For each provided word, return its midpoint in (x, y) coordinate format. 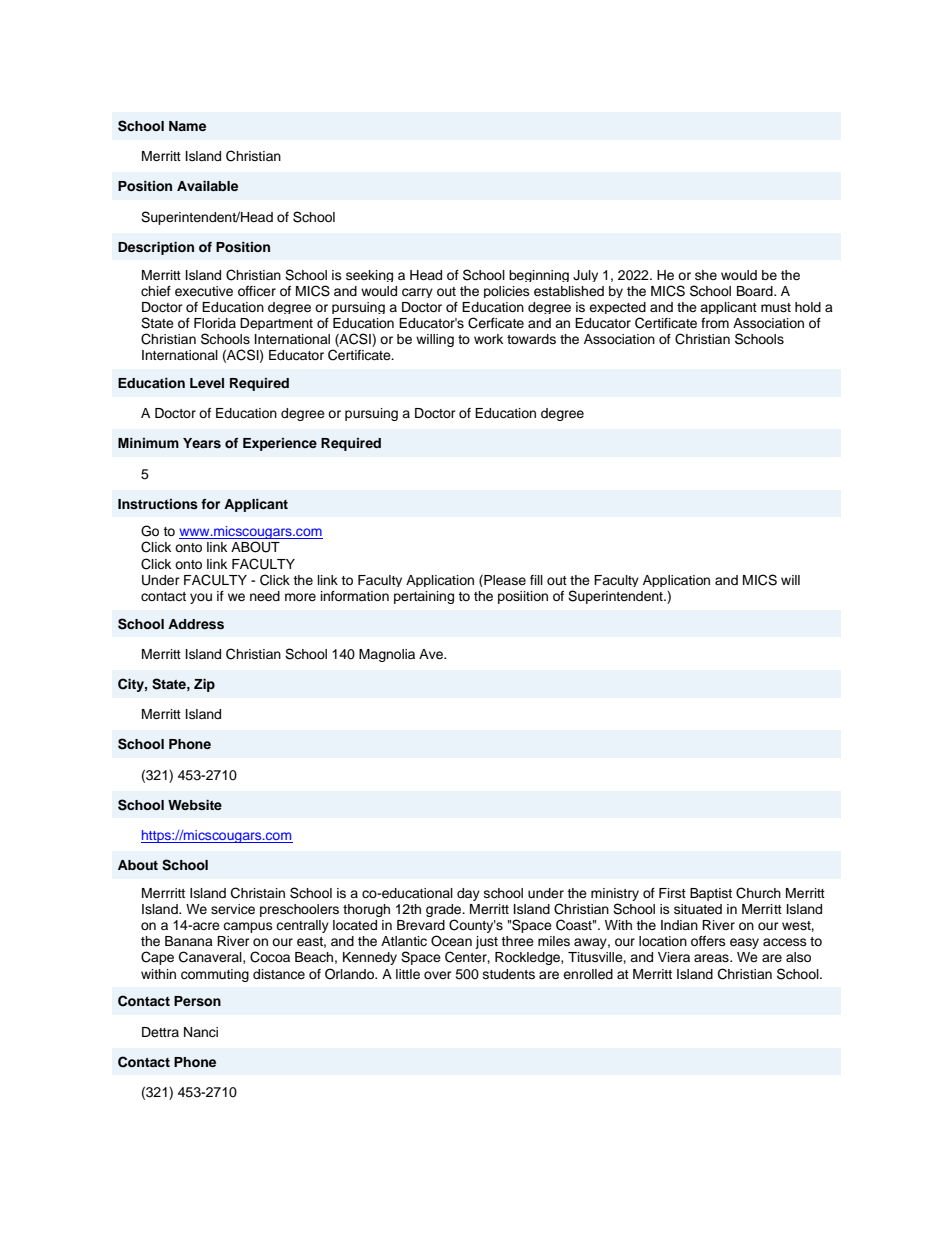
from (715, 323)
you (201, 598)
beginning (539, 276)
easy (744, 943)
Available (207, 186)
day (468, 894)
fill (536, 580)
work (488, 339)
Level (207, 383)
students (509, 974)
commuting (215, 975)
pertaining (424, 597)
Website (195, 805)
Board (756, 291)
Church (758, 893)
